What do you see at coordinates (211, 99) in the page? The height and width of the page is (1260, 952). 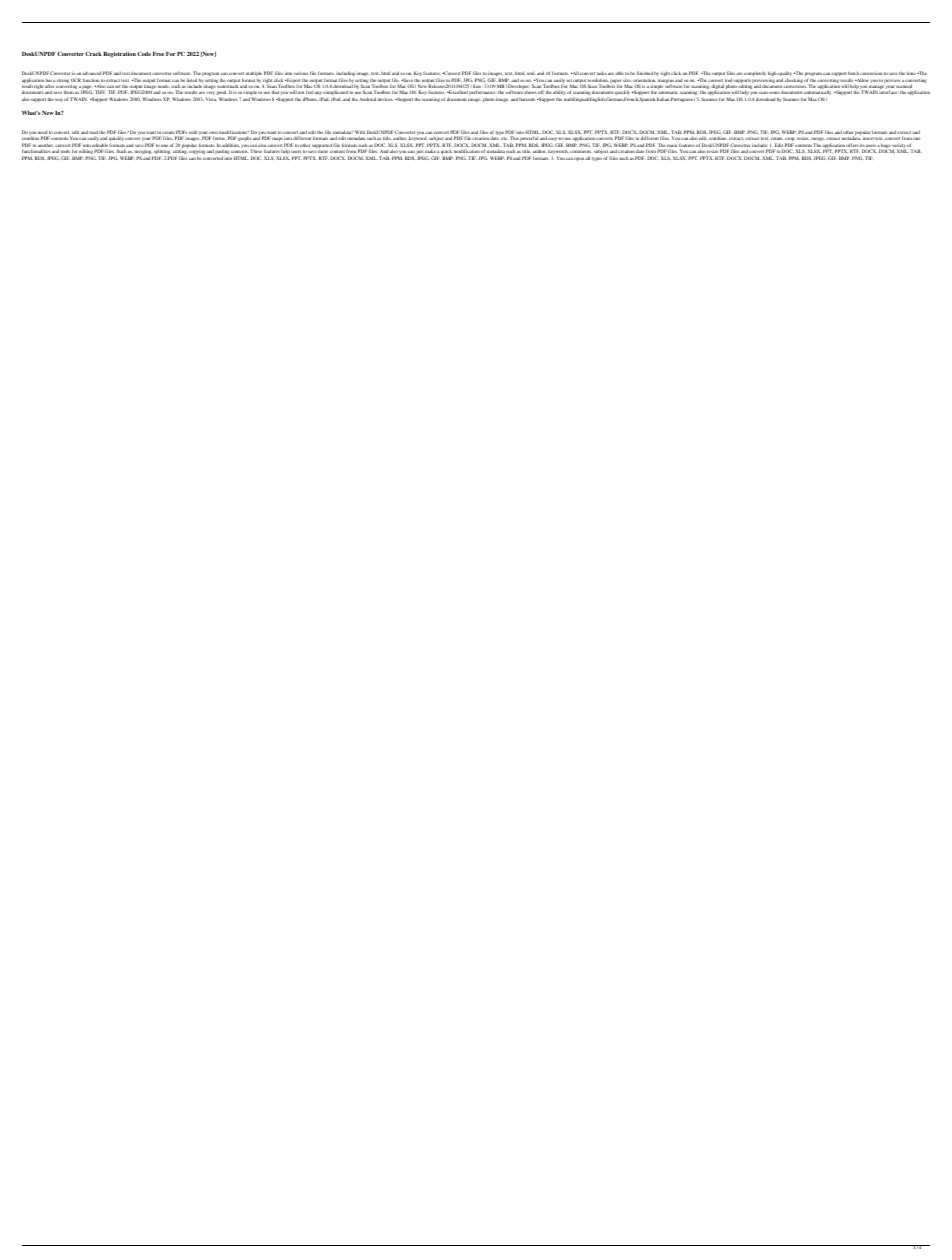 I see `Vista` at bounding box center [211, 99].
